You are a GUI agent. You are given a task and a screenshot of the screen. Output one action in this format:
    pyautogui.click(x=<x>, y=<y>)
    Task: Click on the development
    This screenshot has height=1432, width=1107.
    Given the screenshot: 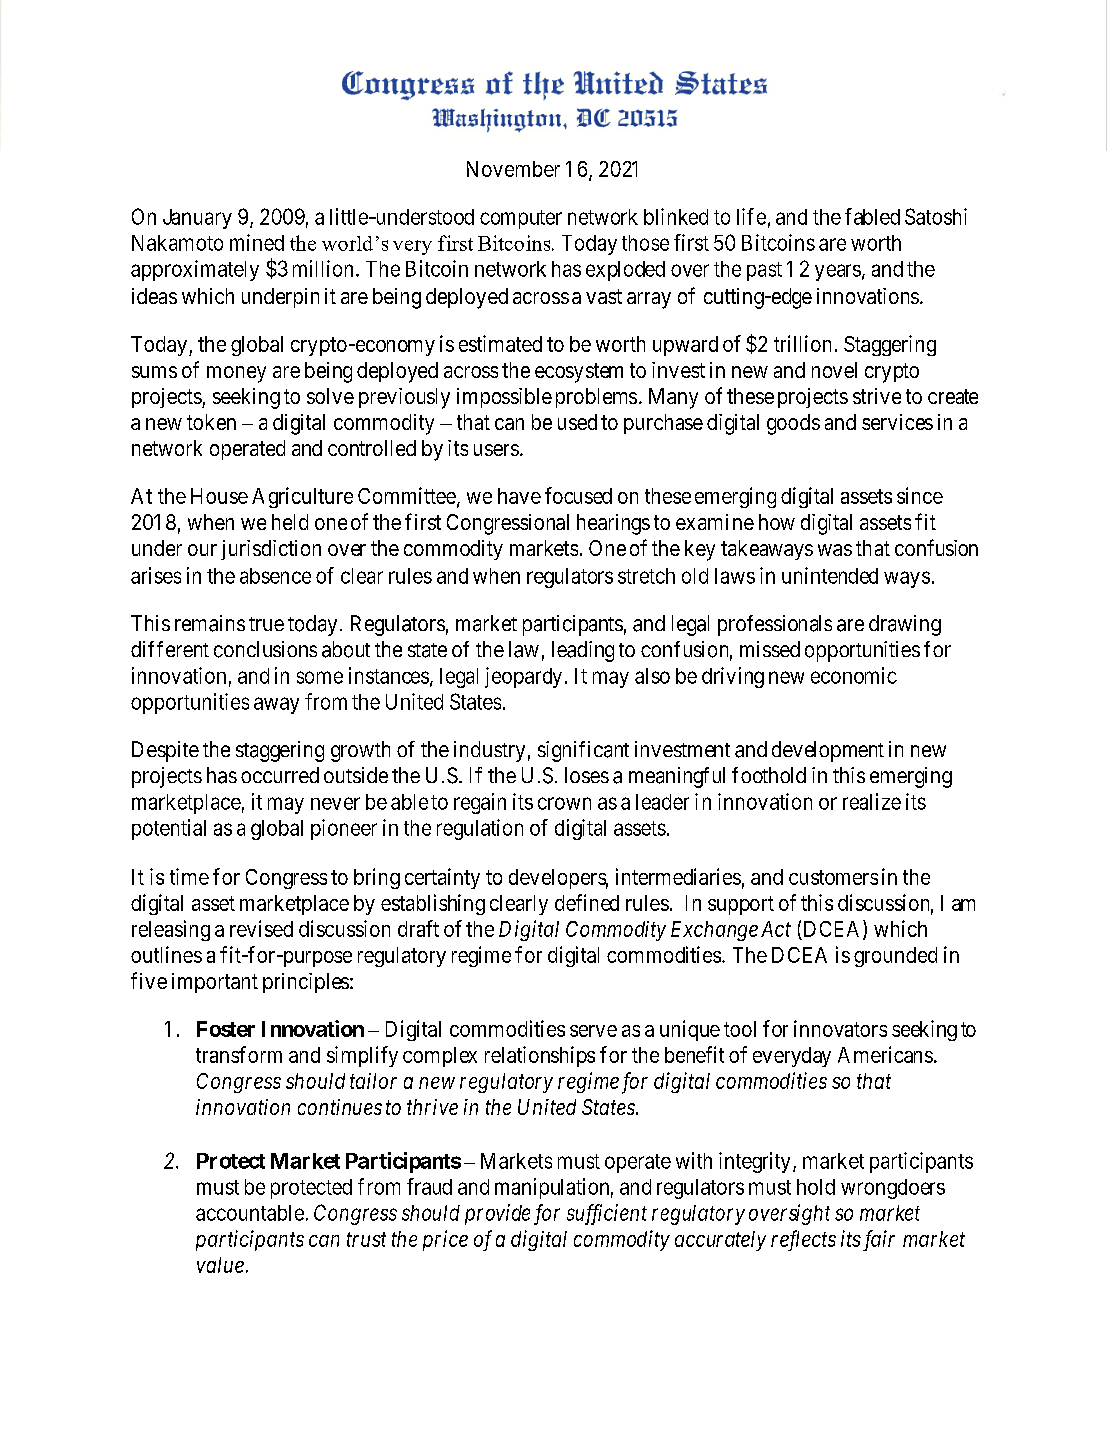 What is the action you would take?
    pyautogui.click(x=828, y=751)
